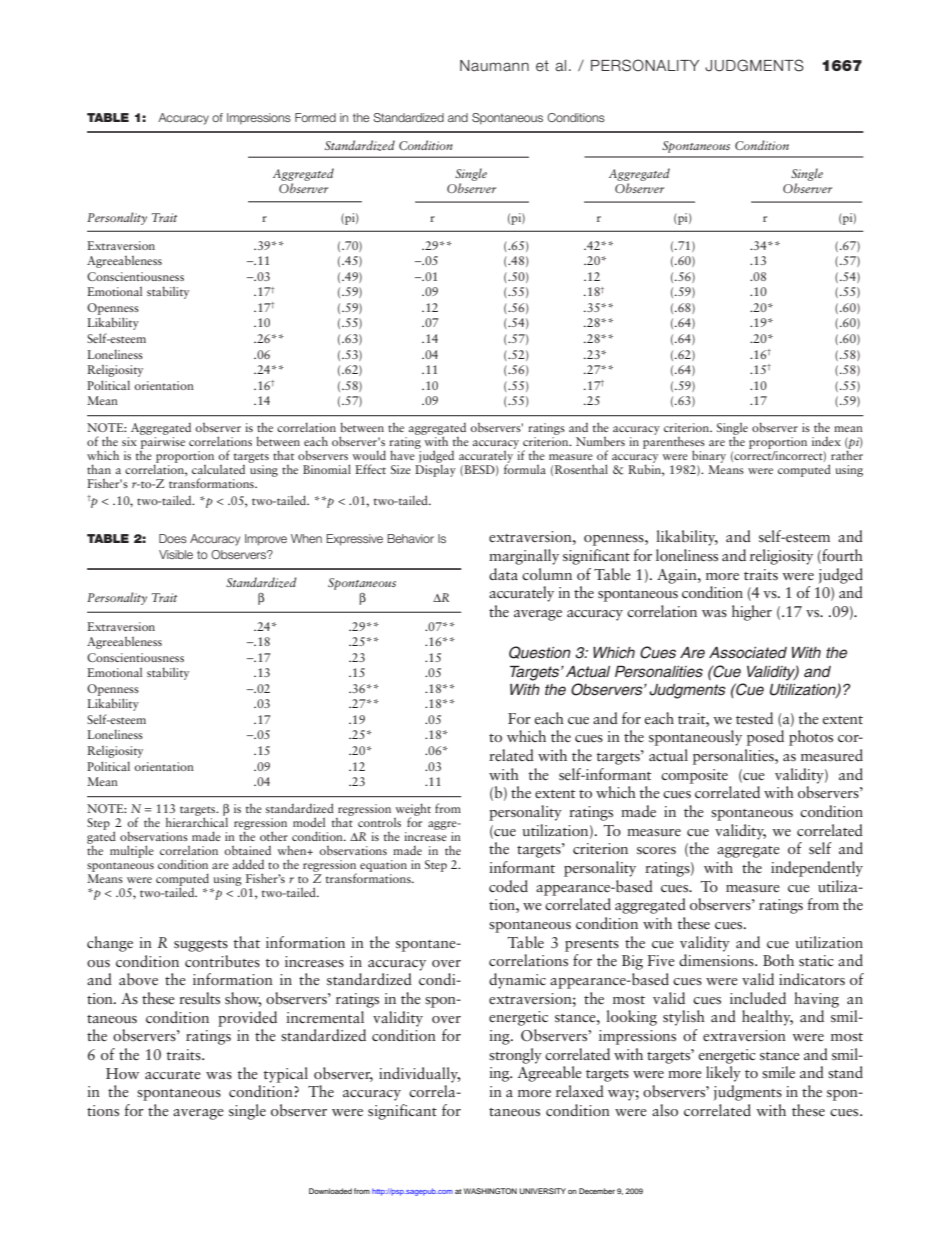  Describe the element at coordinates (286, 1075) in the page. I see `typical` at that location.
